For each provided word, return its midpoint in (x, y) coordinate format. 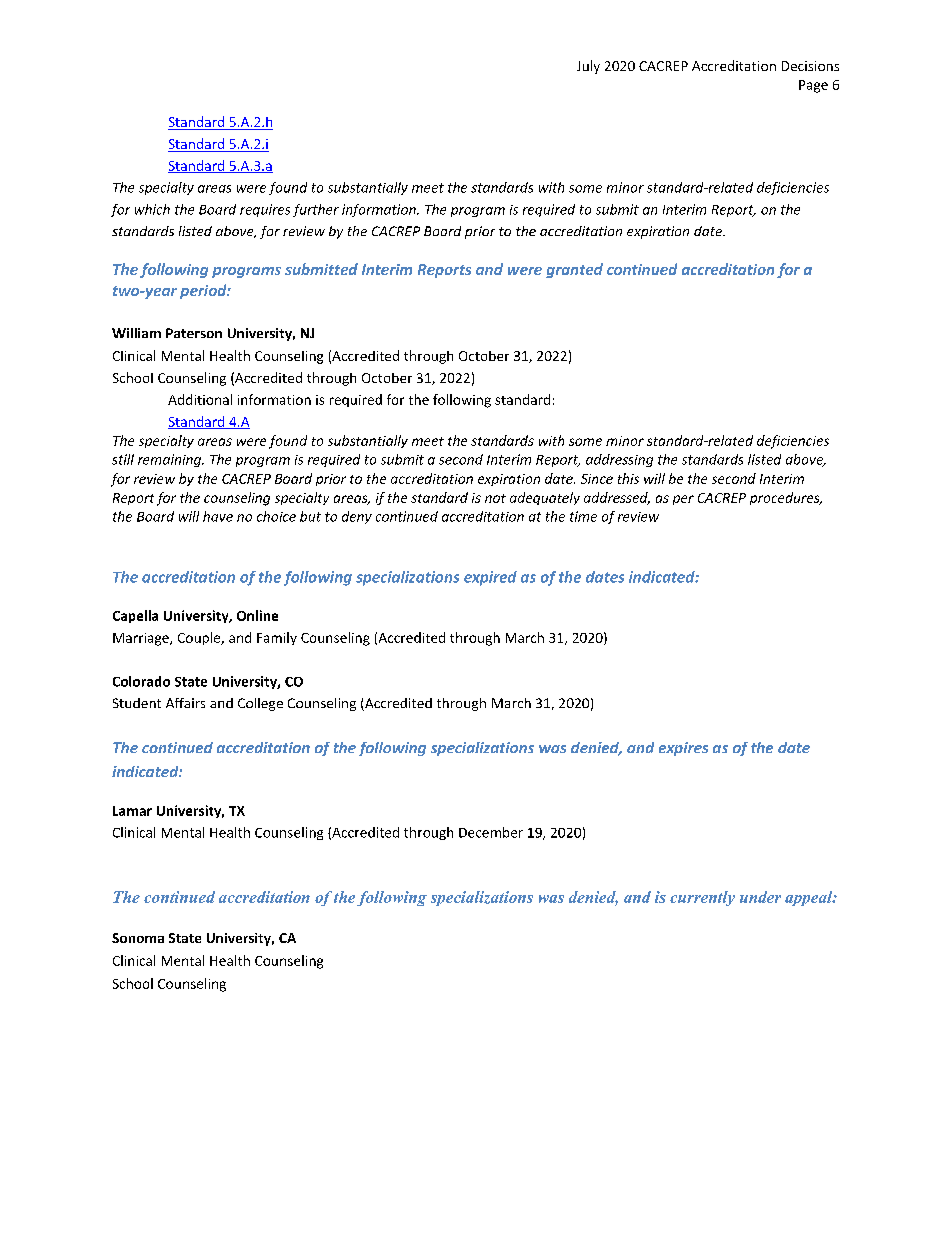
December (491, 832)
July (588, 67)
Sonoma (138, 938)
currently (702, 898)
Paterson (194, 333)
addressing (619, 460)
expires (683, 749)
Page (813, 86)
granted (574, 270)
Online (257, 615)
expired (490, 578)
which (152, 209)
